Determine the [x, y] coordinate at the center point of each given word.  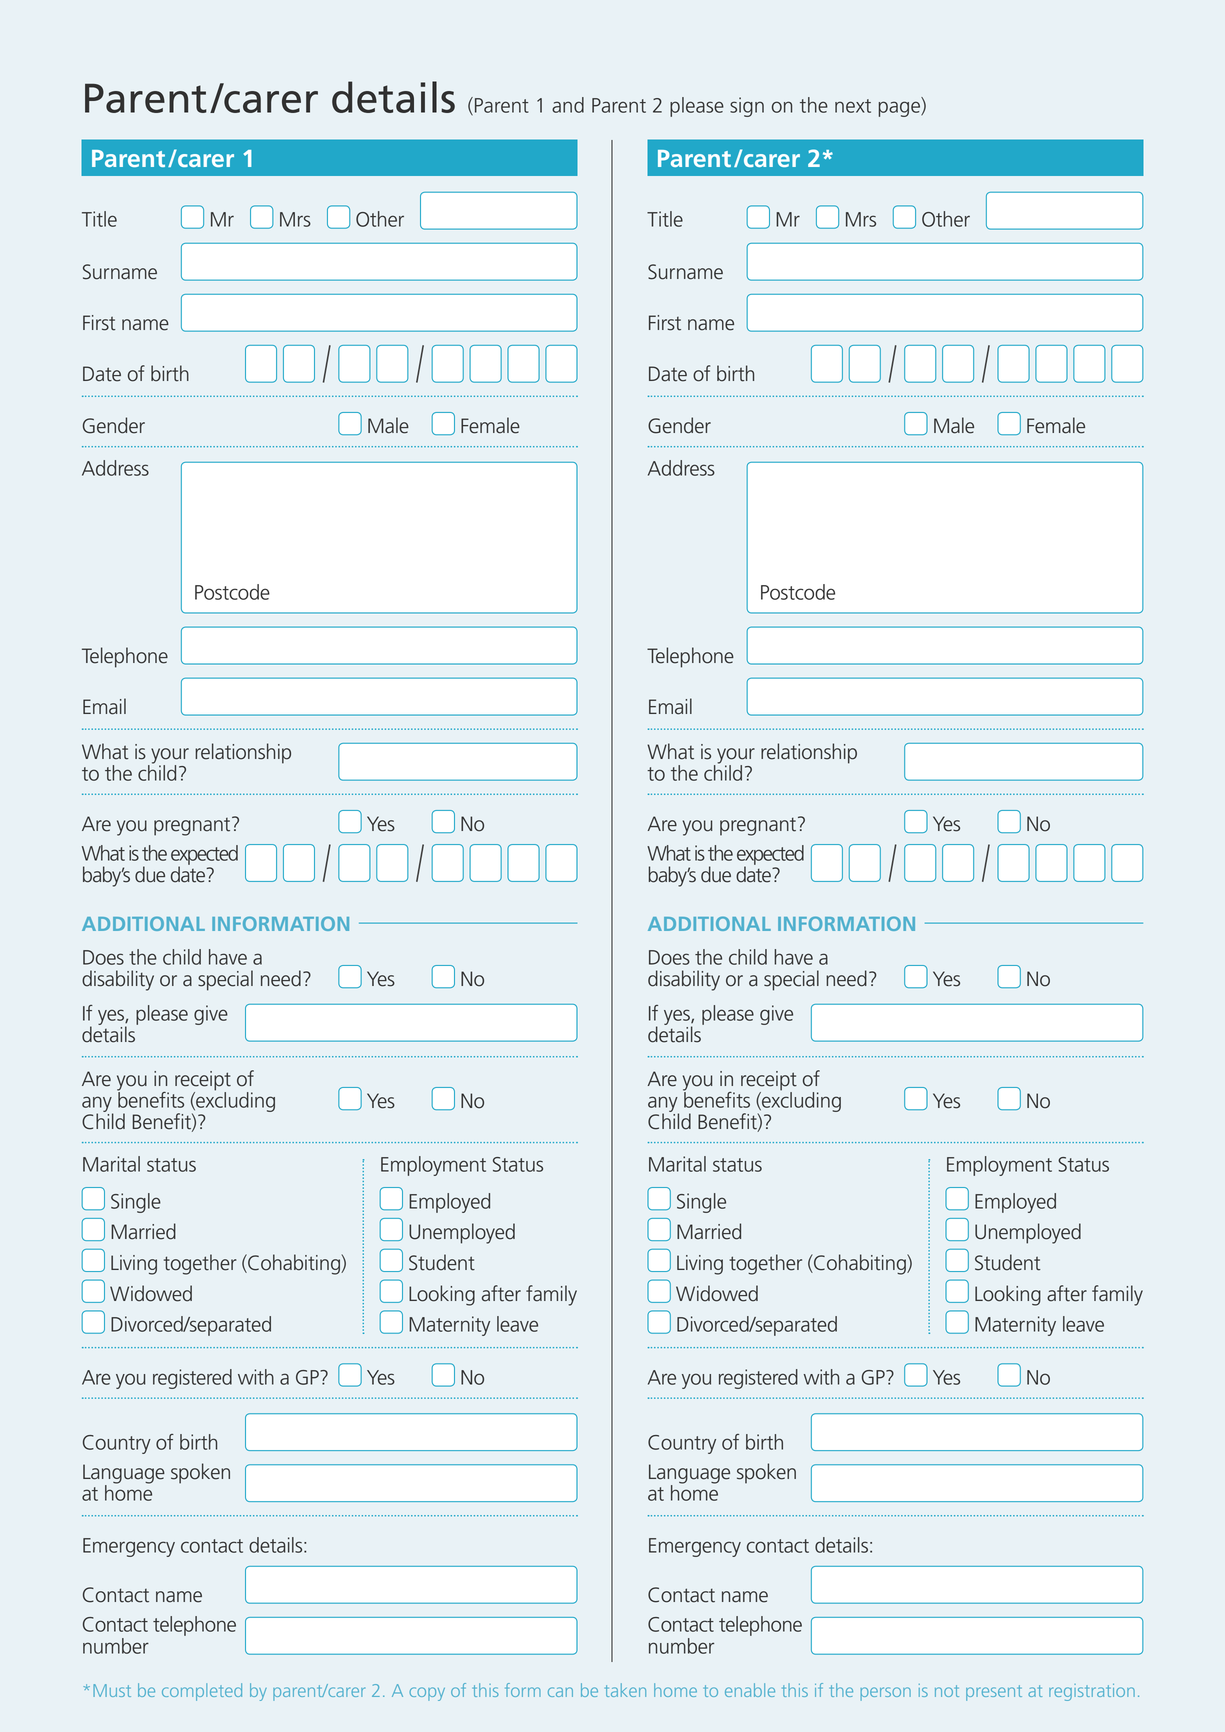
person [885, 1694]
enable [750, 1690]
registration [1092, 1692]
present [994, 1693]
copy [427, 1694]
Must [112, 1690]
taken [625, 1690]
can [560, 1692]
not [947, 1691]
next [853, 106]
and [568, 105]
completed [202, 1692]
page [900, 109]
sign [747, 107]
